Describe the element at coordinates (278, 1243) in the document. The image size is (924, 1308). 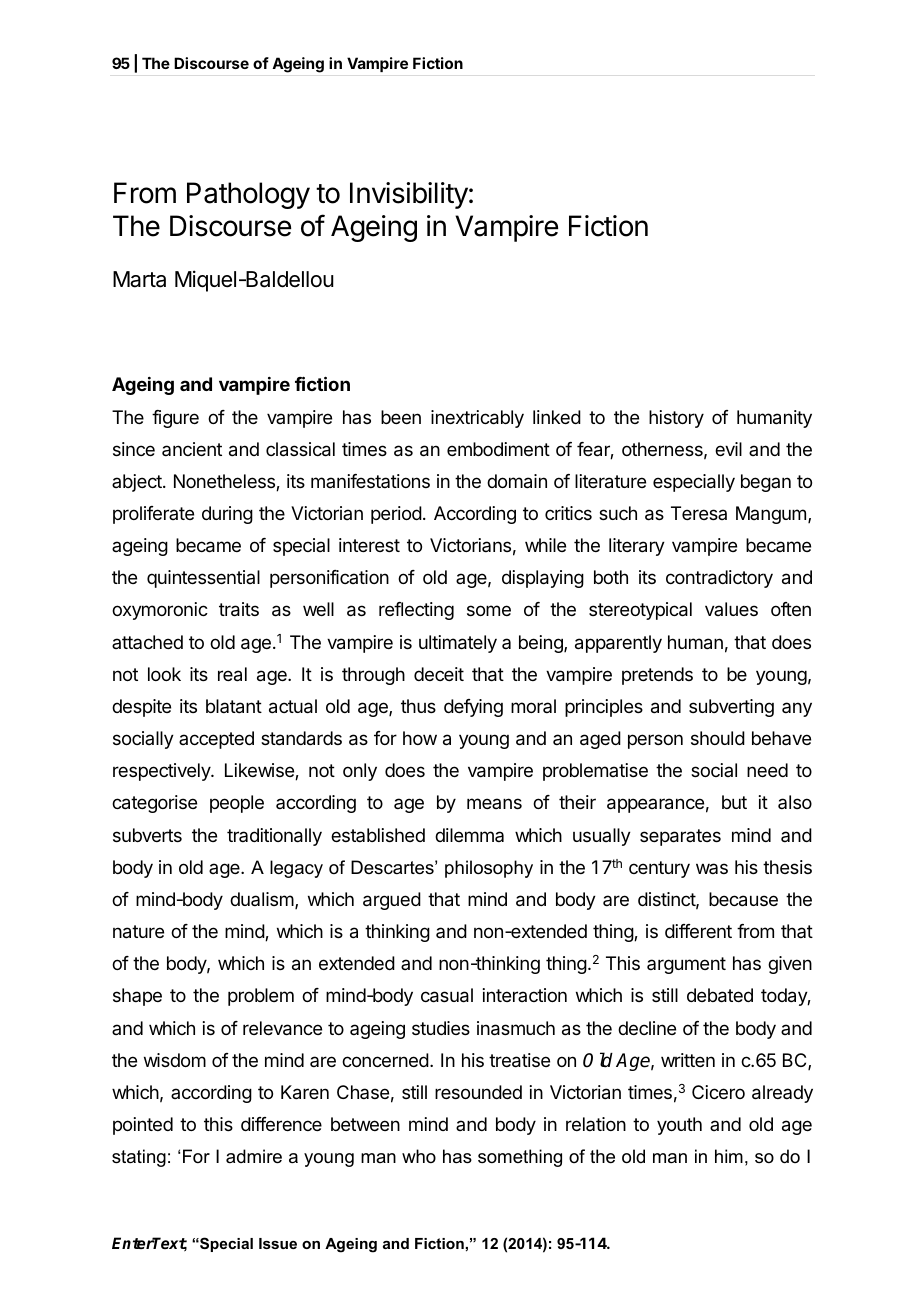
I see `Issue` at that location.
